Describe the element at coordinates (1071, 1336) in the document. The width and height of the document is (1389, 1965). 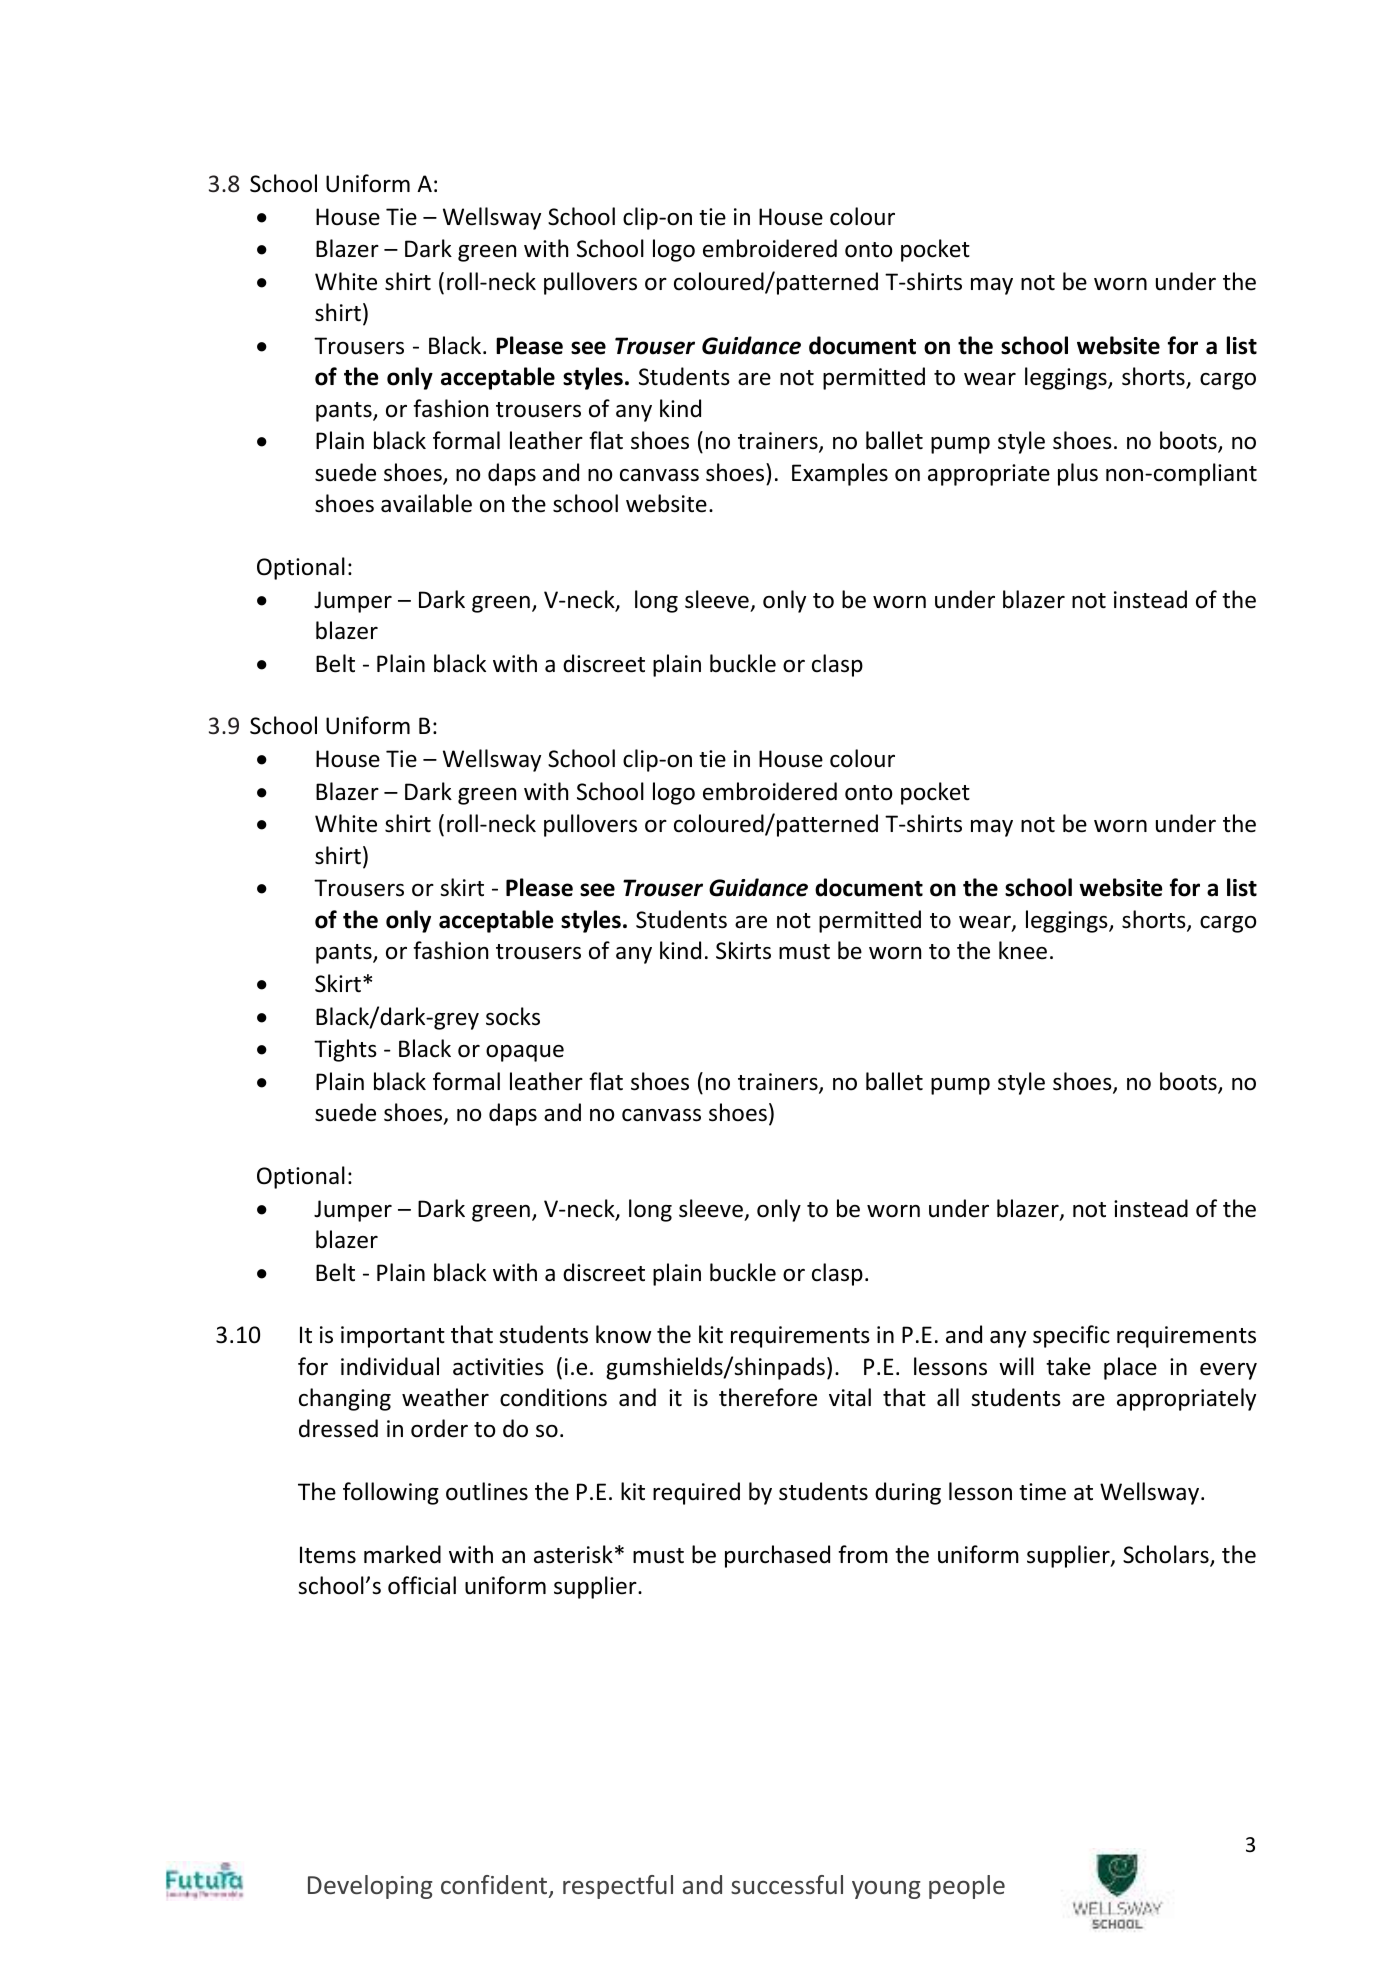
I see `specific` at that location.
